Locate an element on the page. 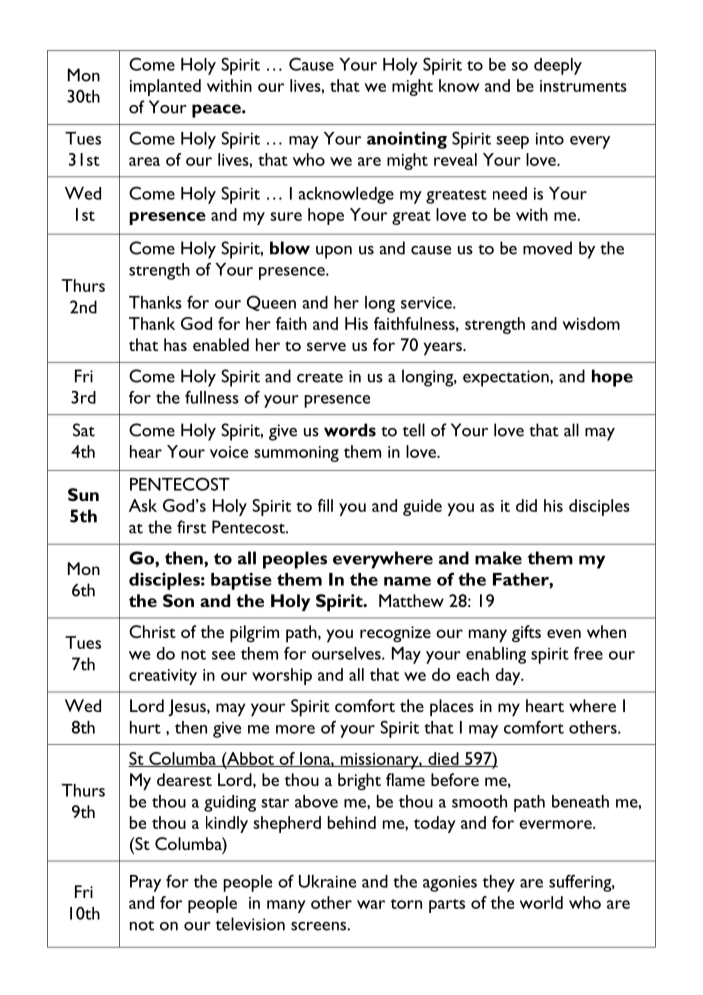  Pray is located at coordinates (145, 883).
